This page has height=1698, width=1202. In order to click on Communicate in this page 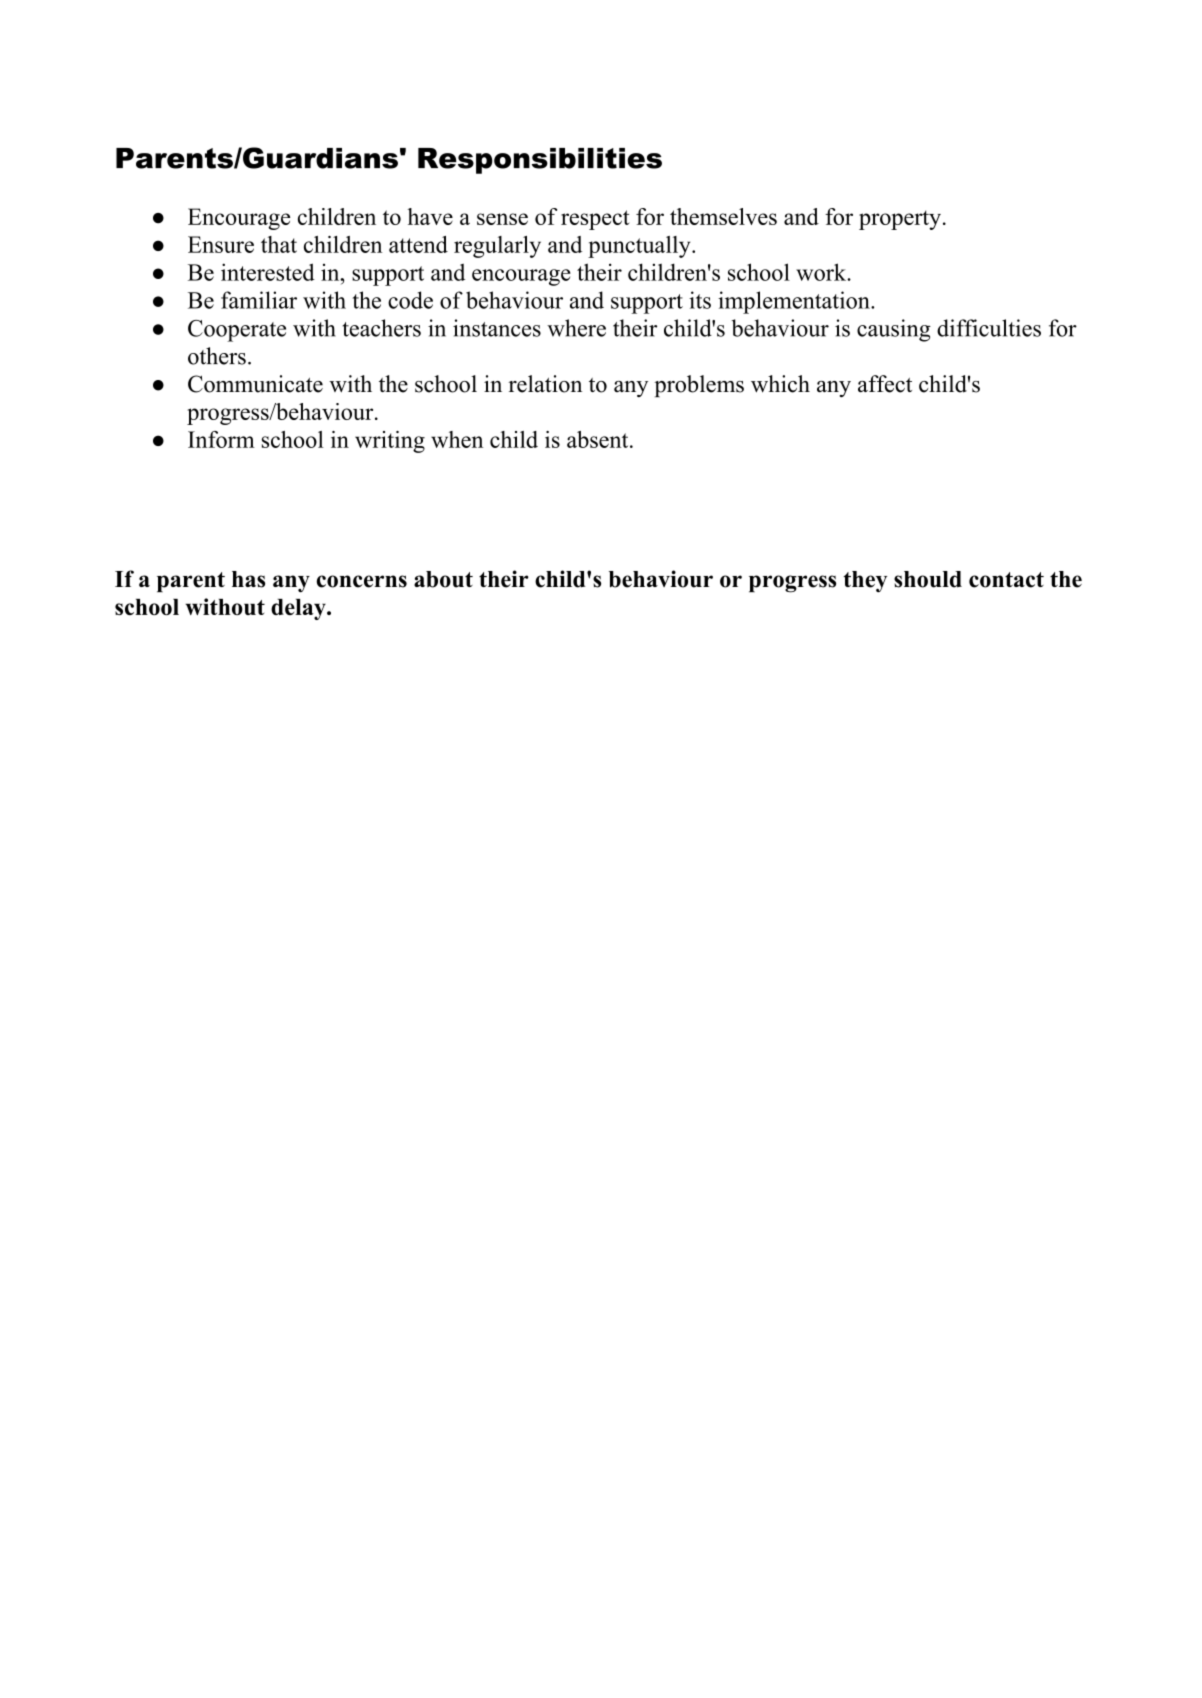, I will do `click(255, 384)`.
